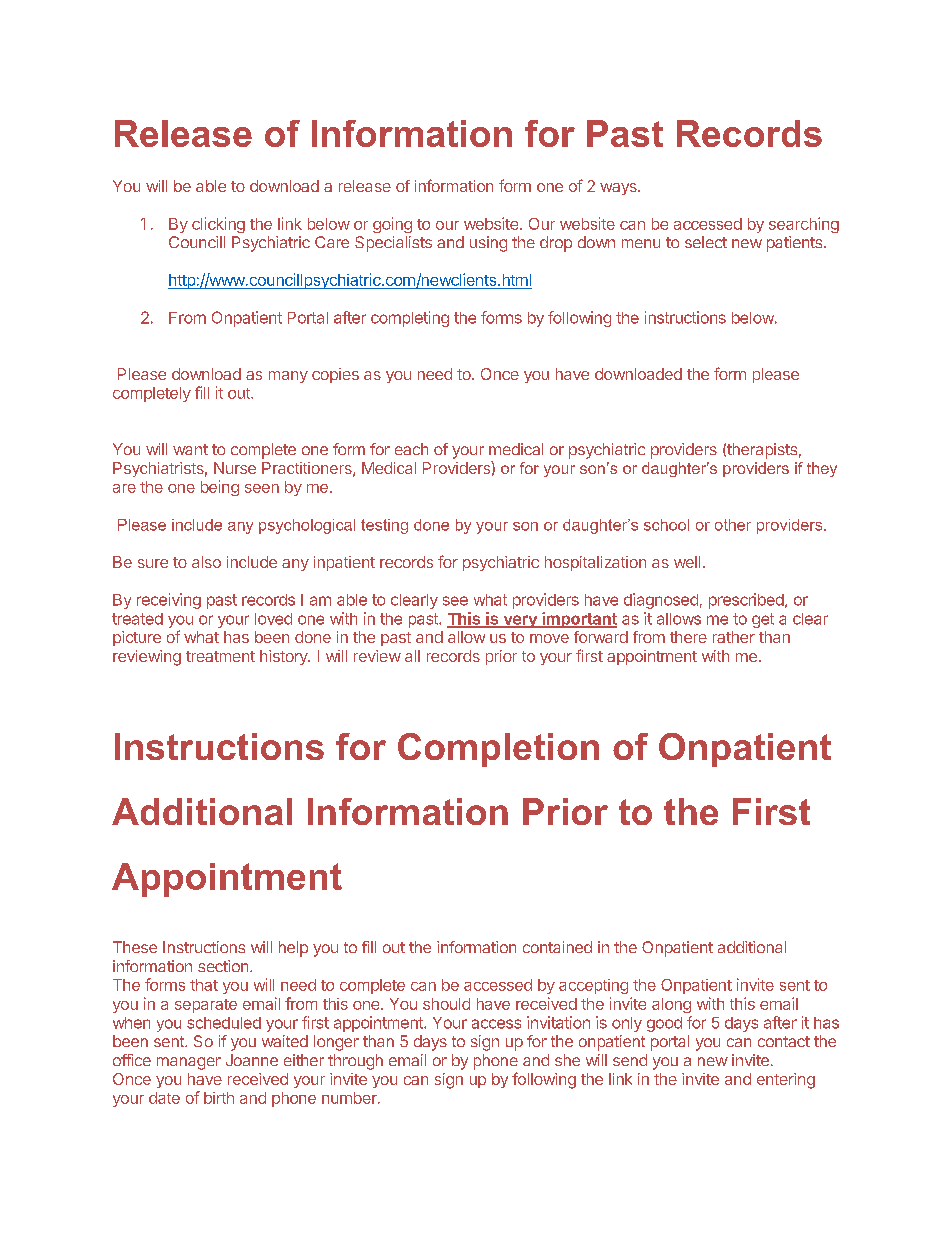  Describe the element at coordinates (189, 1063) in the image. I see `manager` at that location.
